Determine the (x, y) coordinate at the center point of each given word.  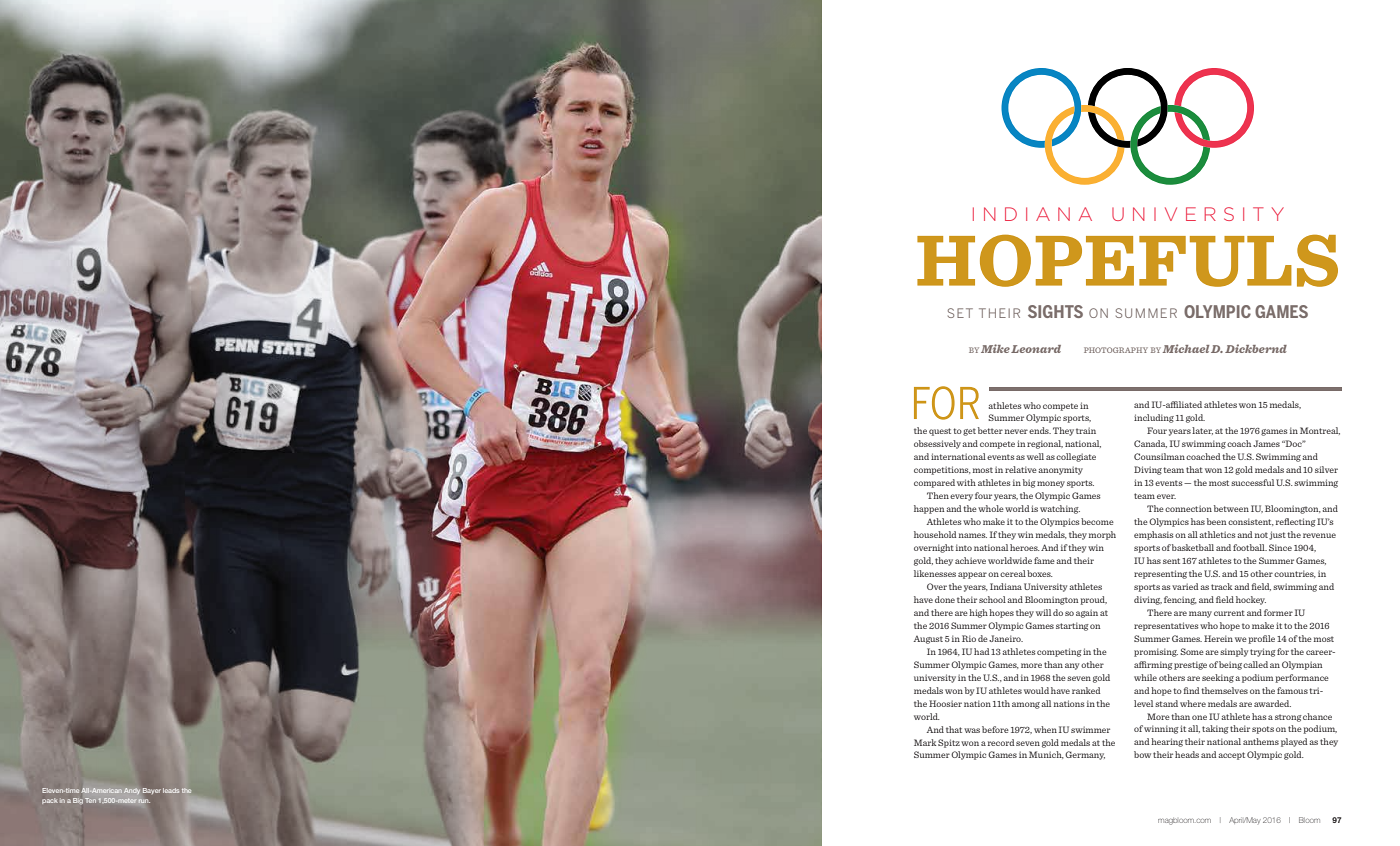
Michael (1186, 348)
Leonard (1036, 349)
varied (1185, 586)
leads (171, 790)
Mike (995, 348)
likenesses (935, 573)
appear (972, 575)
